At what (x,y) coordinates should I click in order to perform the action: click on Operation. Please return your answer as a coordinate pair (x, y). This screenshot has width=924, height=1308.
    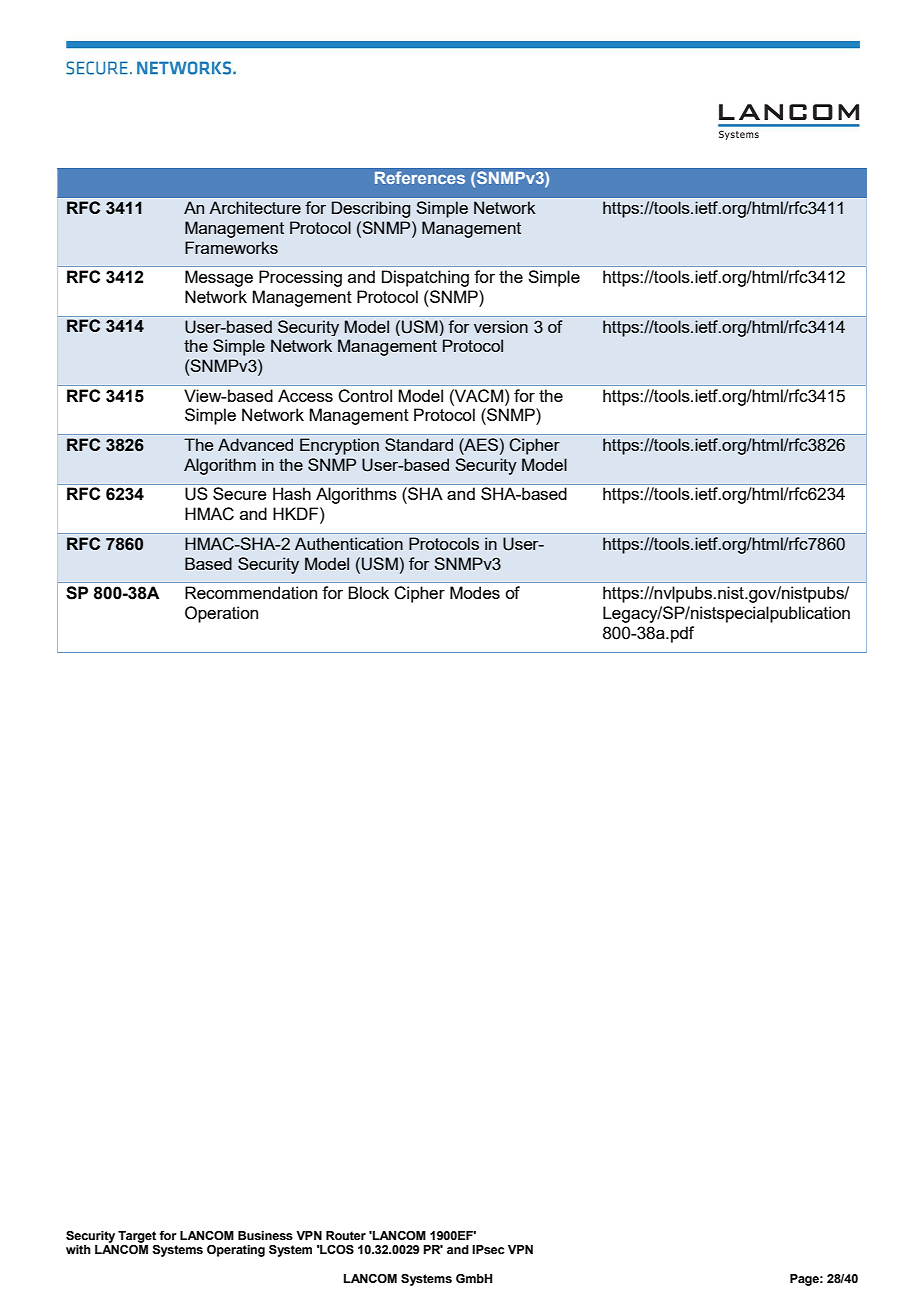
    Looking at the image, I should click on (221, 614).
